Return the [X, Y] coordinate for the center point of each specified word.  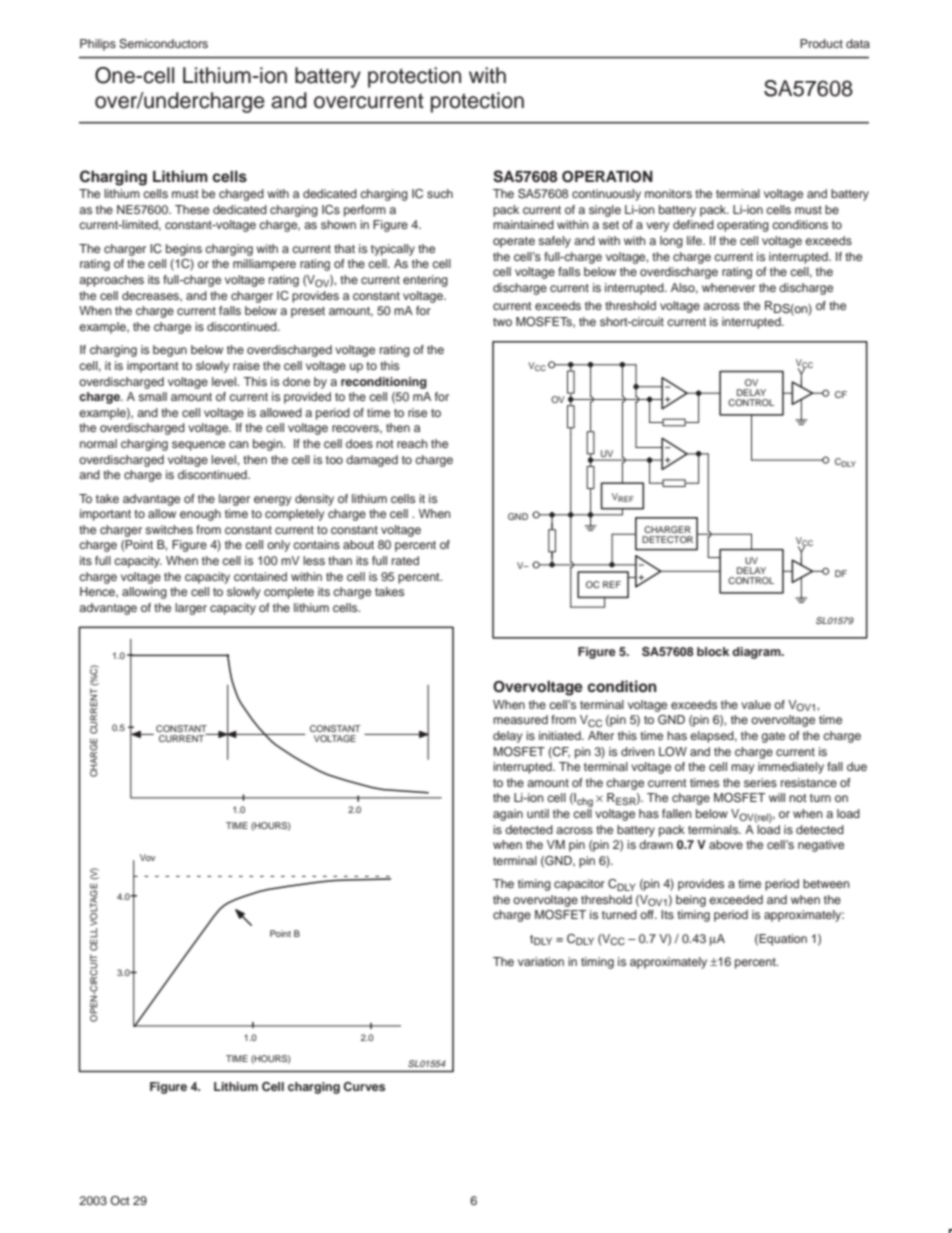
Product [821, 43]
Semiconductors [163, 44]
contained [260, 576]
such [440, 193]
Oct [120, 1200]
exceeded [736, 899]
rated [405, 560]
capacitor [579, 885]
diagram [757, 653]
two [502, 322]
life [695, 240]
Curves [364, 1086]
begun [170, 351]
